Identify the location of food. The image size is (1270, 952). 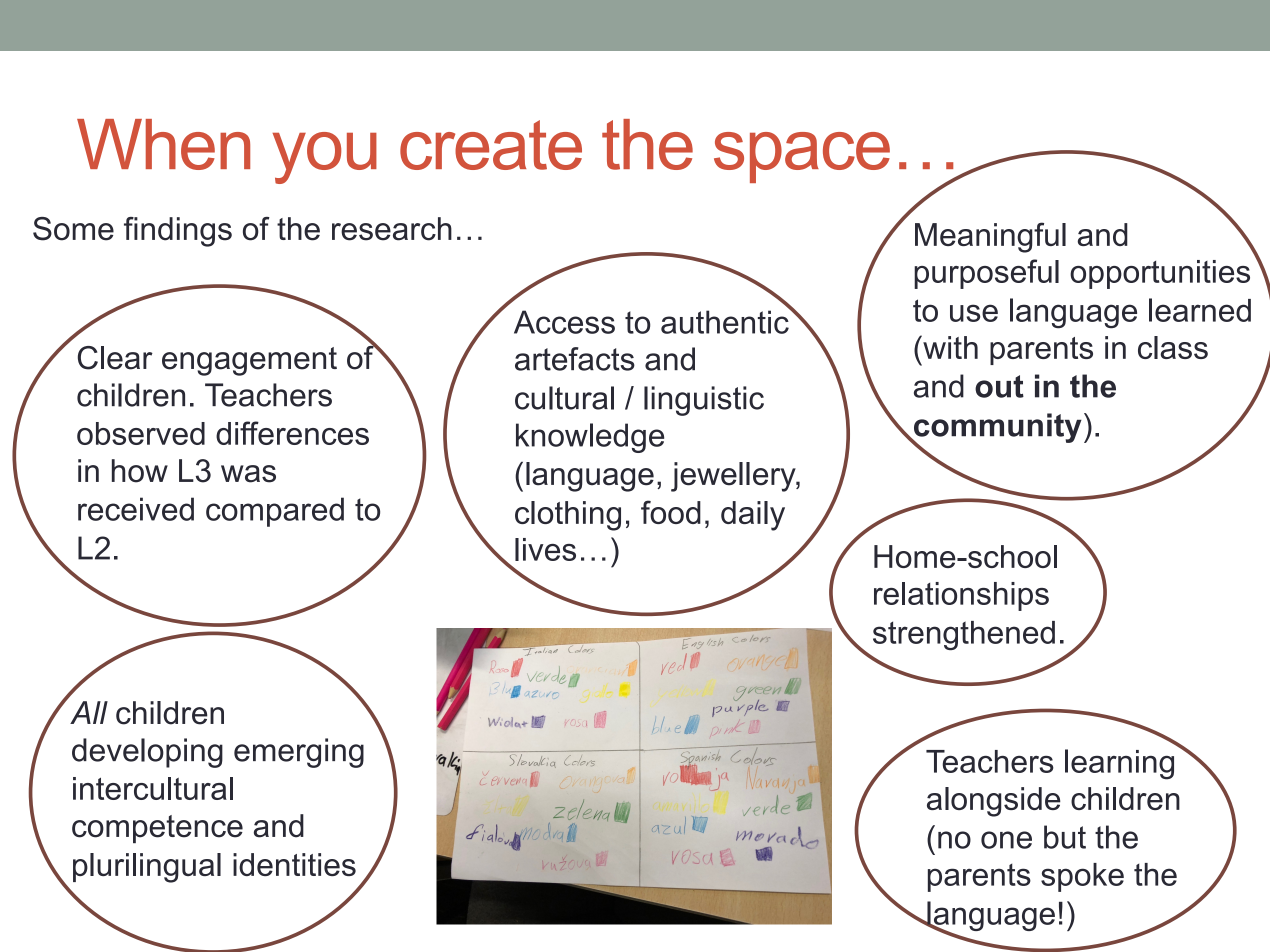
(671, 512).
